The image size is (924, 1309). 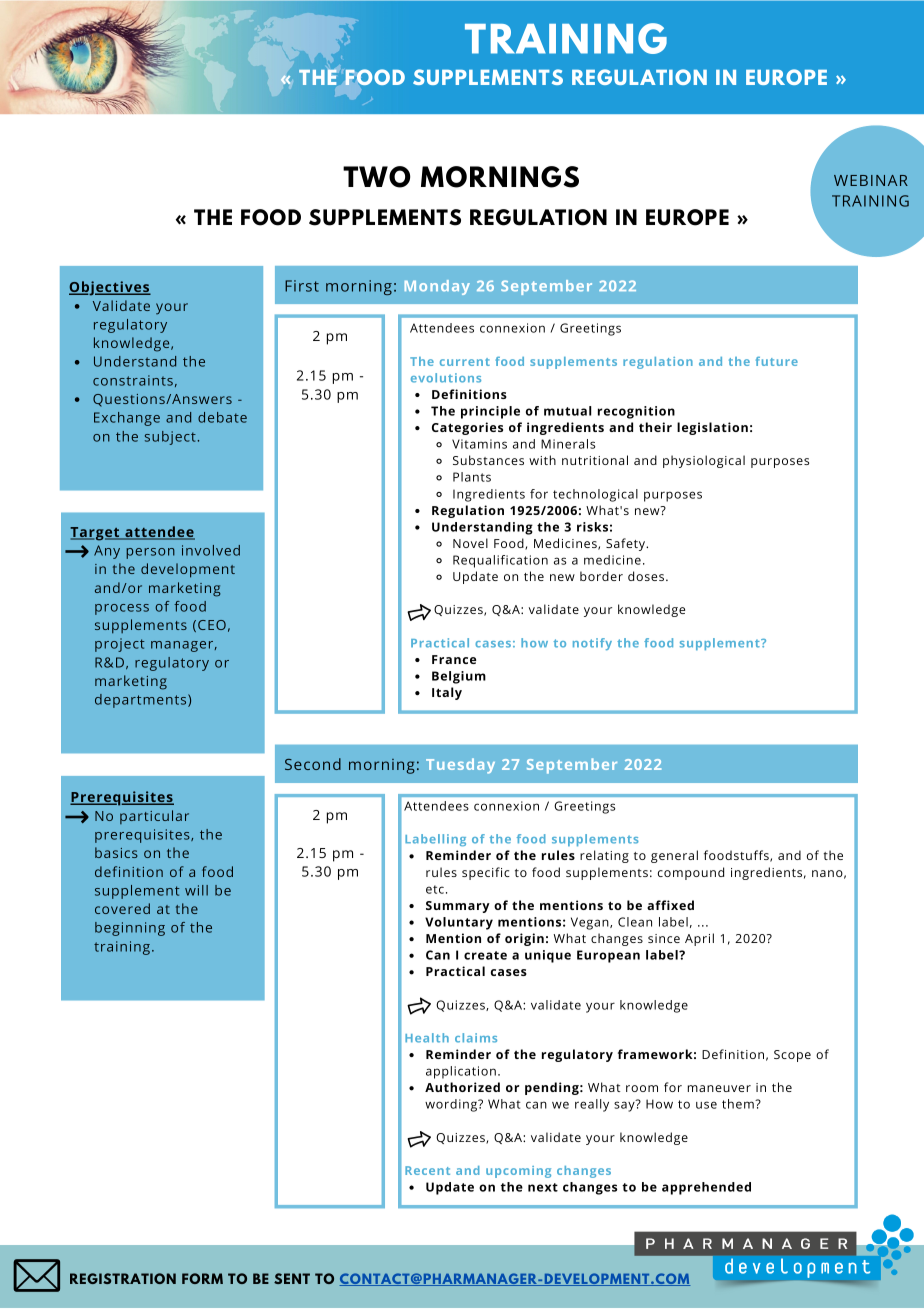 I want to click on TWO, so click(x=376, y=177).
